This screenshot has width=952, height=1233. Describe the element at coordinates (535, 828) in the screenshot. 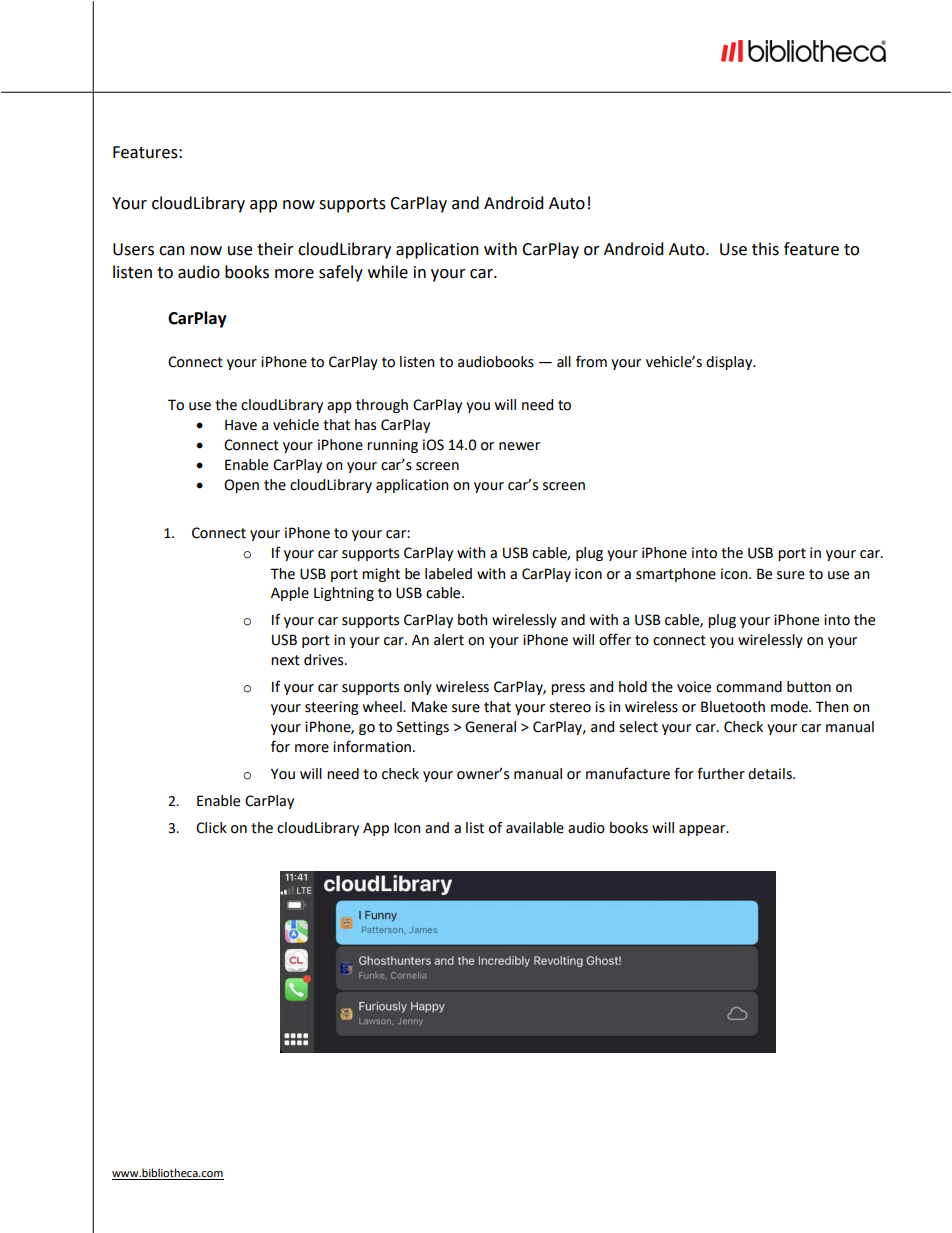

I see `available` at that location.
